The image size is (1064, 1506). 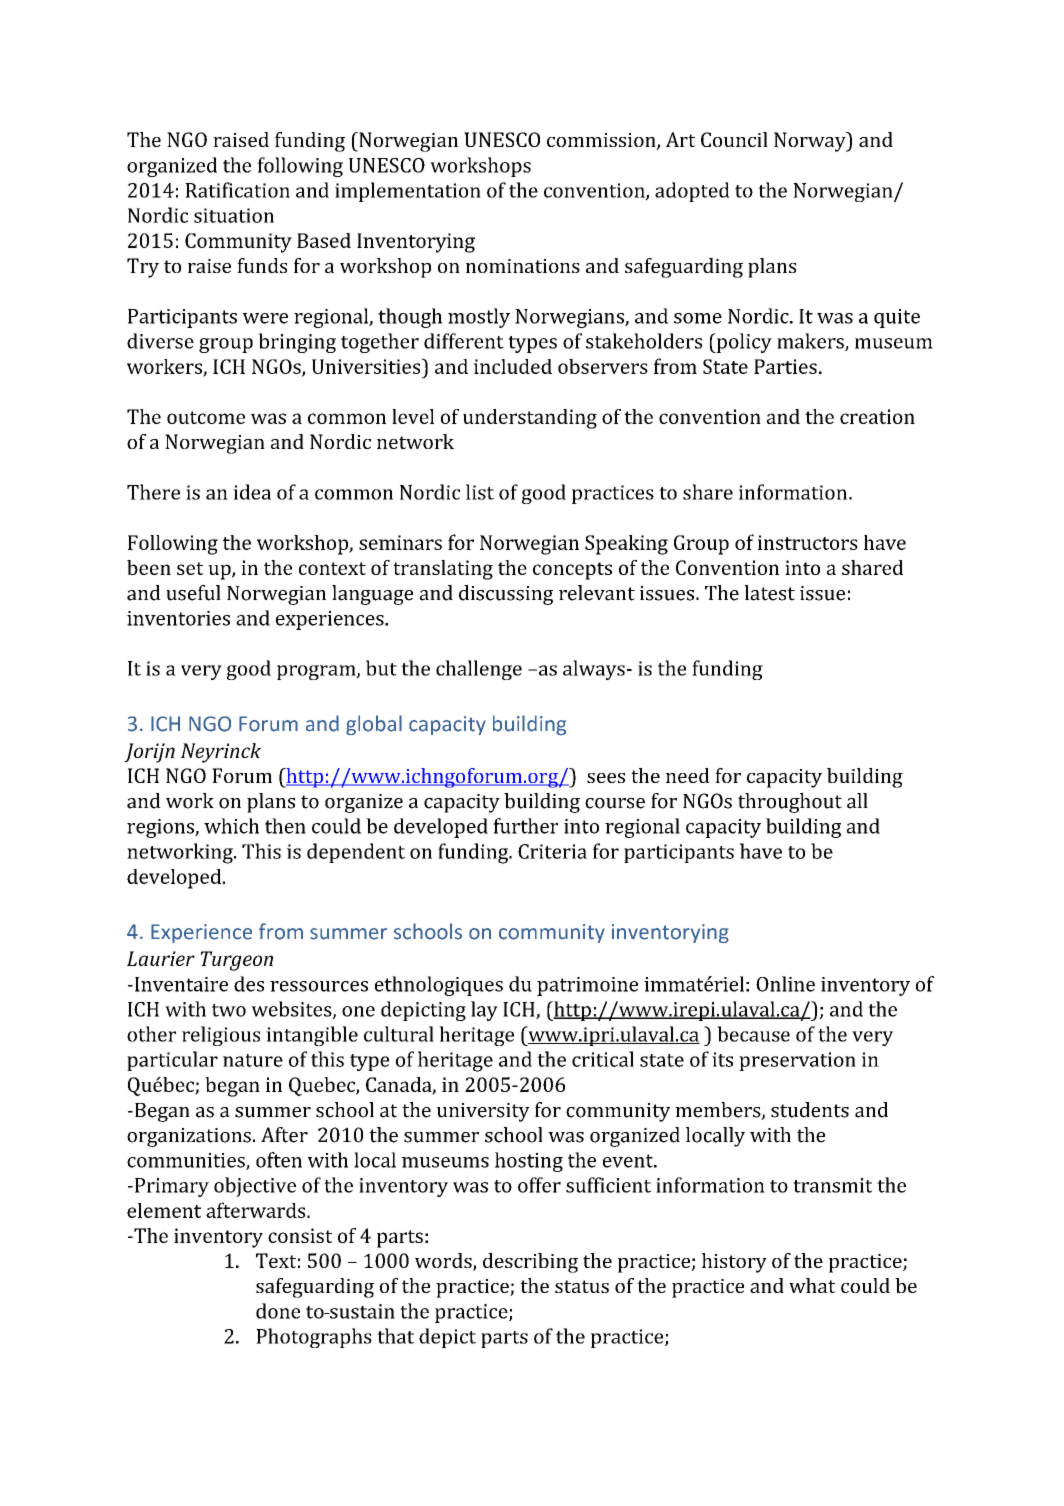 I want to click on commission, so click(x=602, y=141).
